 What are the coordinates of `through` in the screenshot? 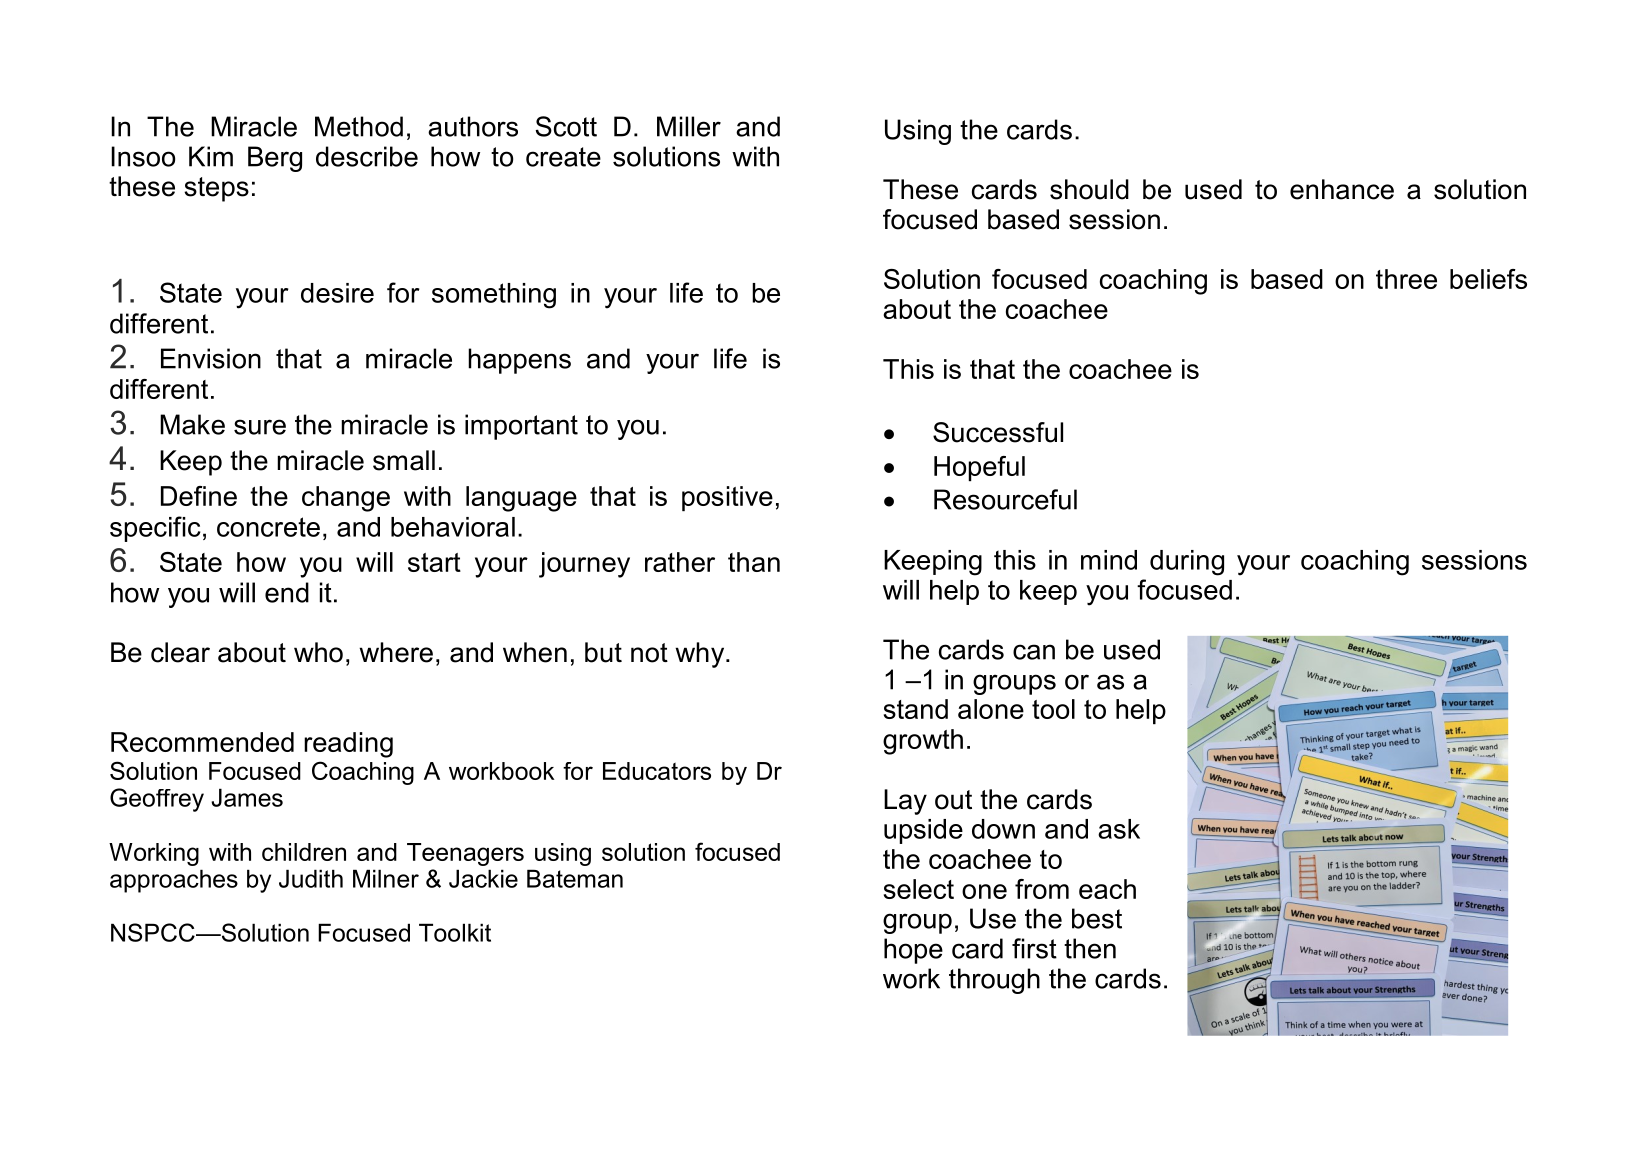 It's located at (994, 981).
